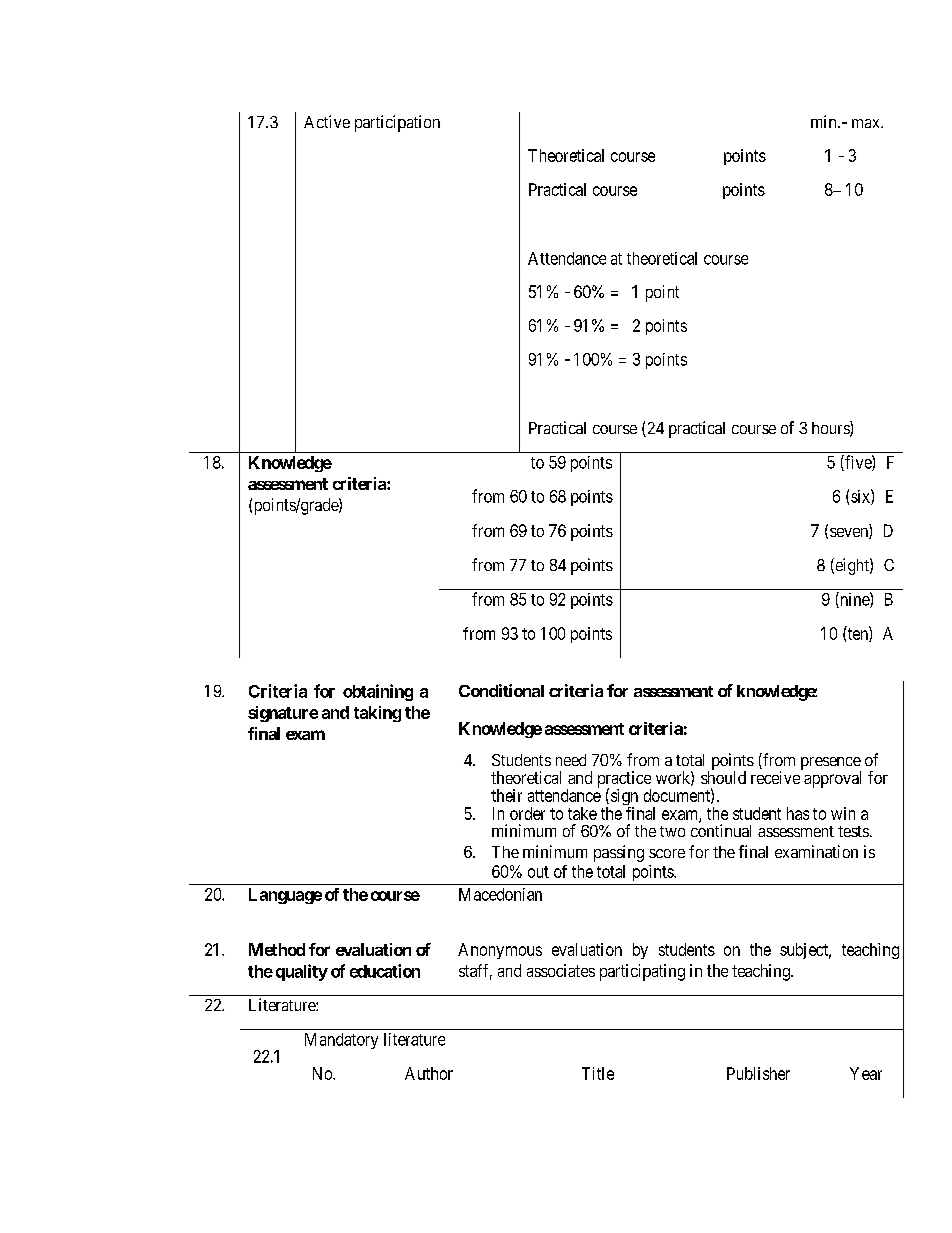 This screenshot has width=952, height=1233. Describe the element at coordinates (582, 813) in the screenshot. I see `take` at that location.
